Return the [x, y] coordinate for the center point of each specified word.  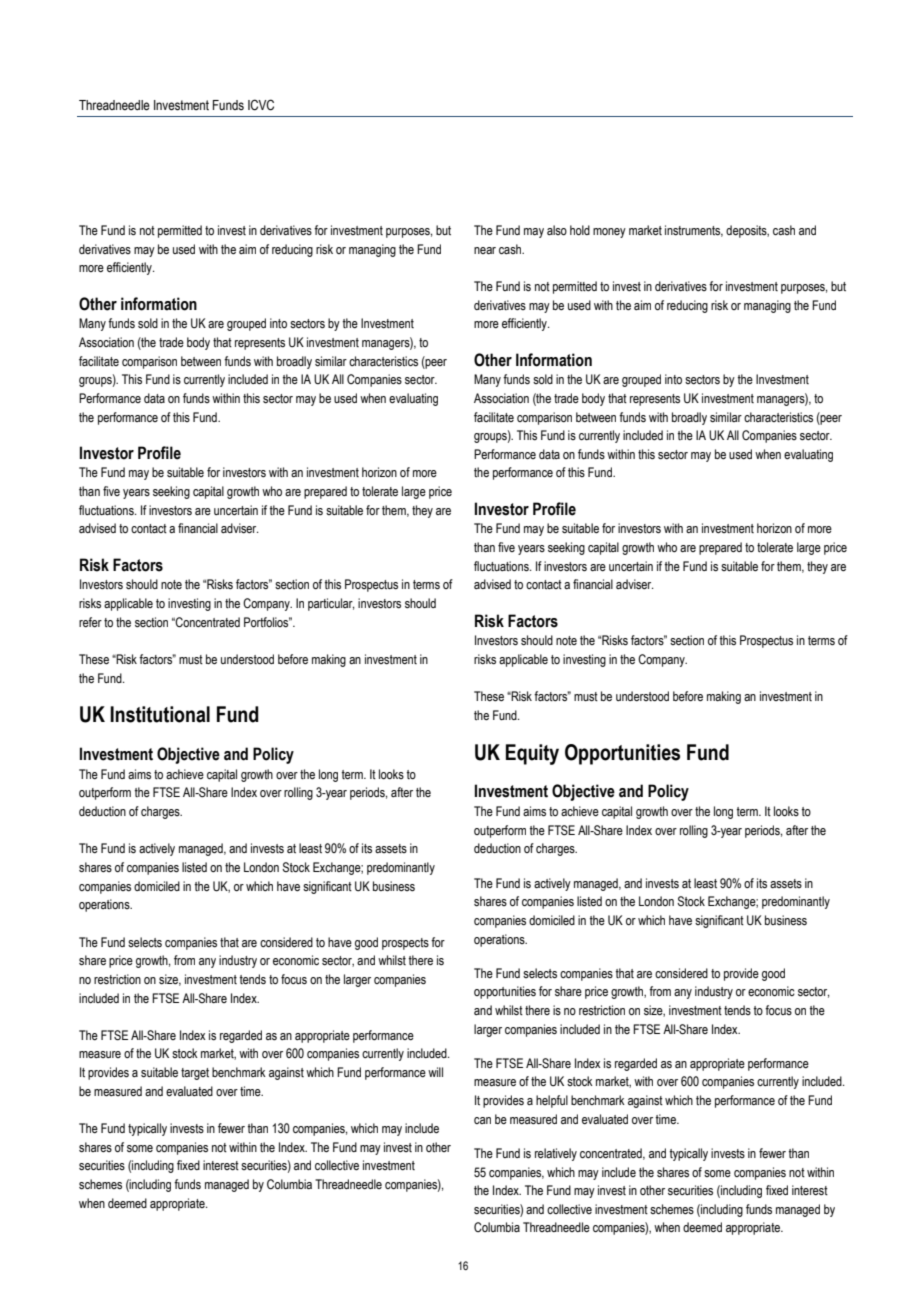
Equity [532, 754]
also [557, 230]
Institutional [160, 714]
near [485, 250]
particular [331, 604]
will [435, 1072]
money [609, 233]
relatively [556, 1154]
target [195, 1074]
